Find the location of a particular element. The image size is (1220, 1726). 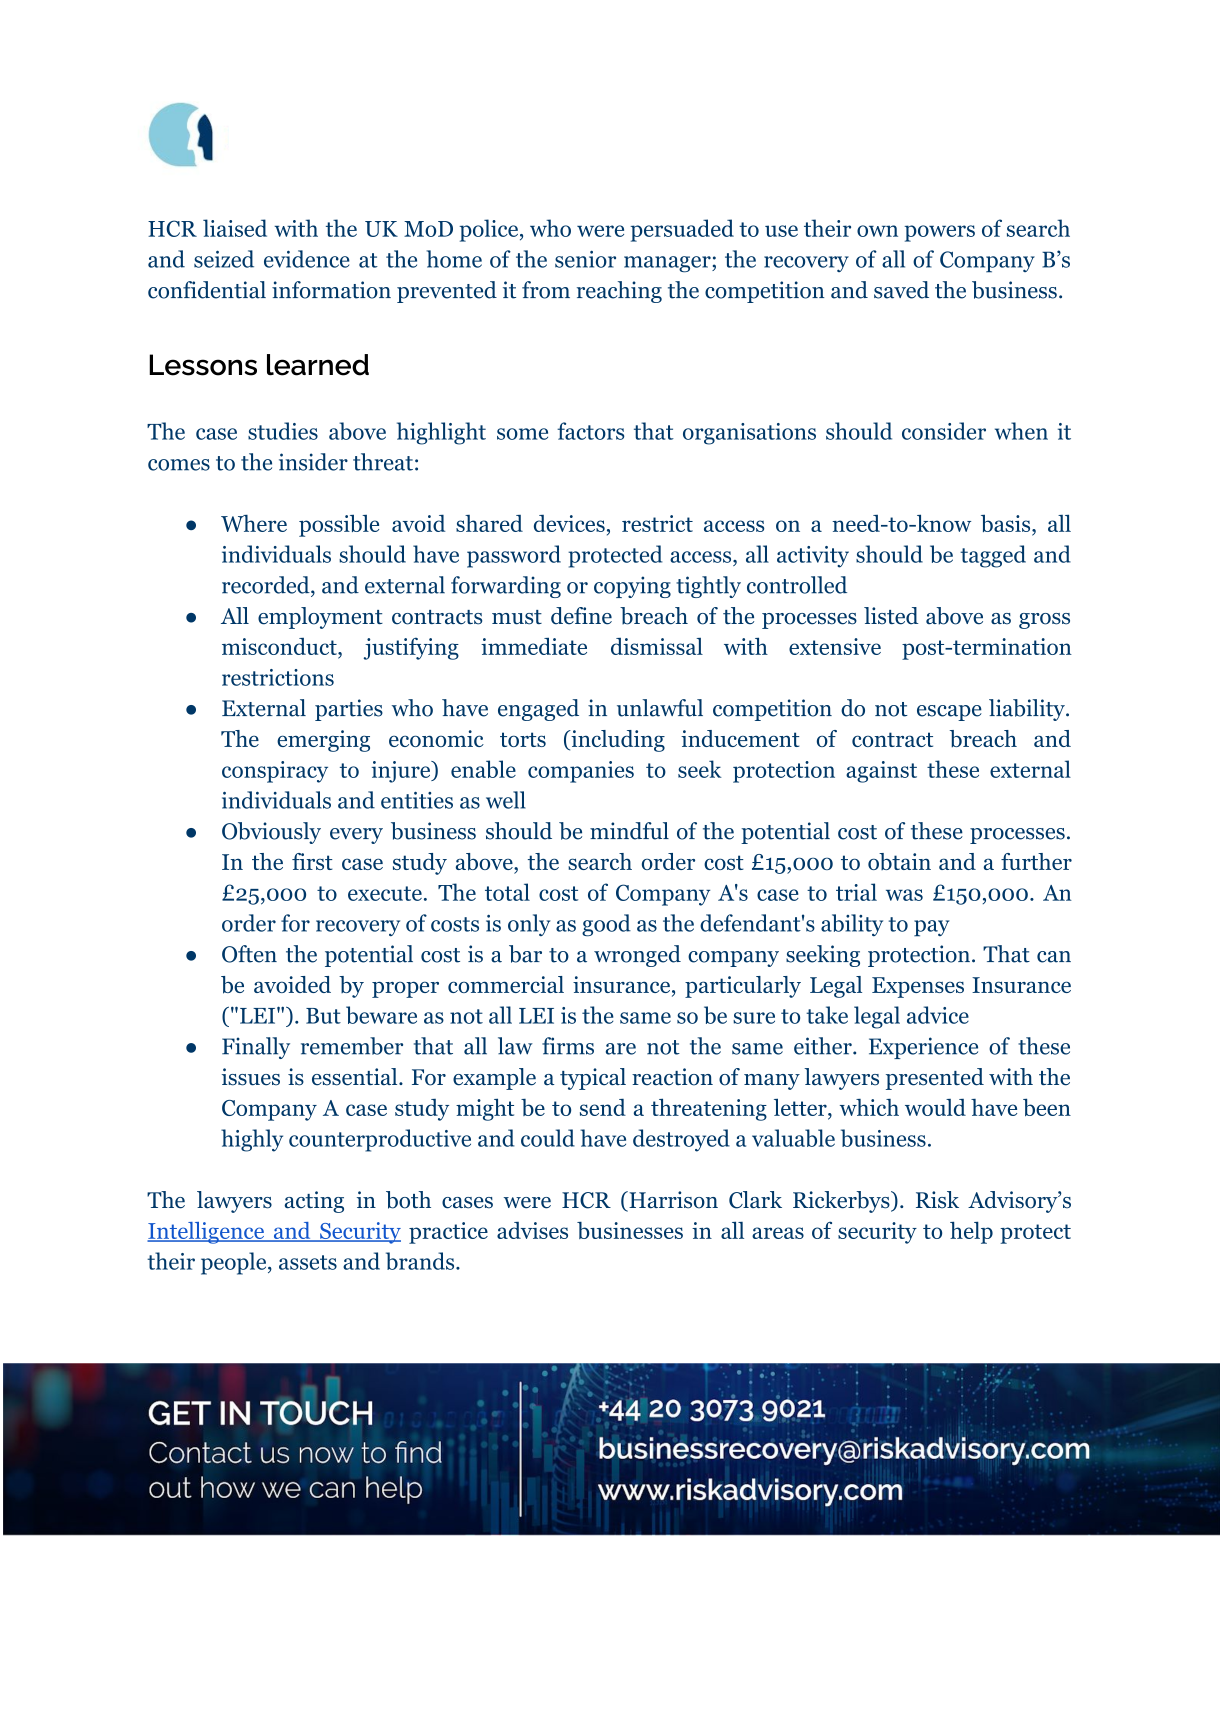

senior is located at coordinates (585, 259).
